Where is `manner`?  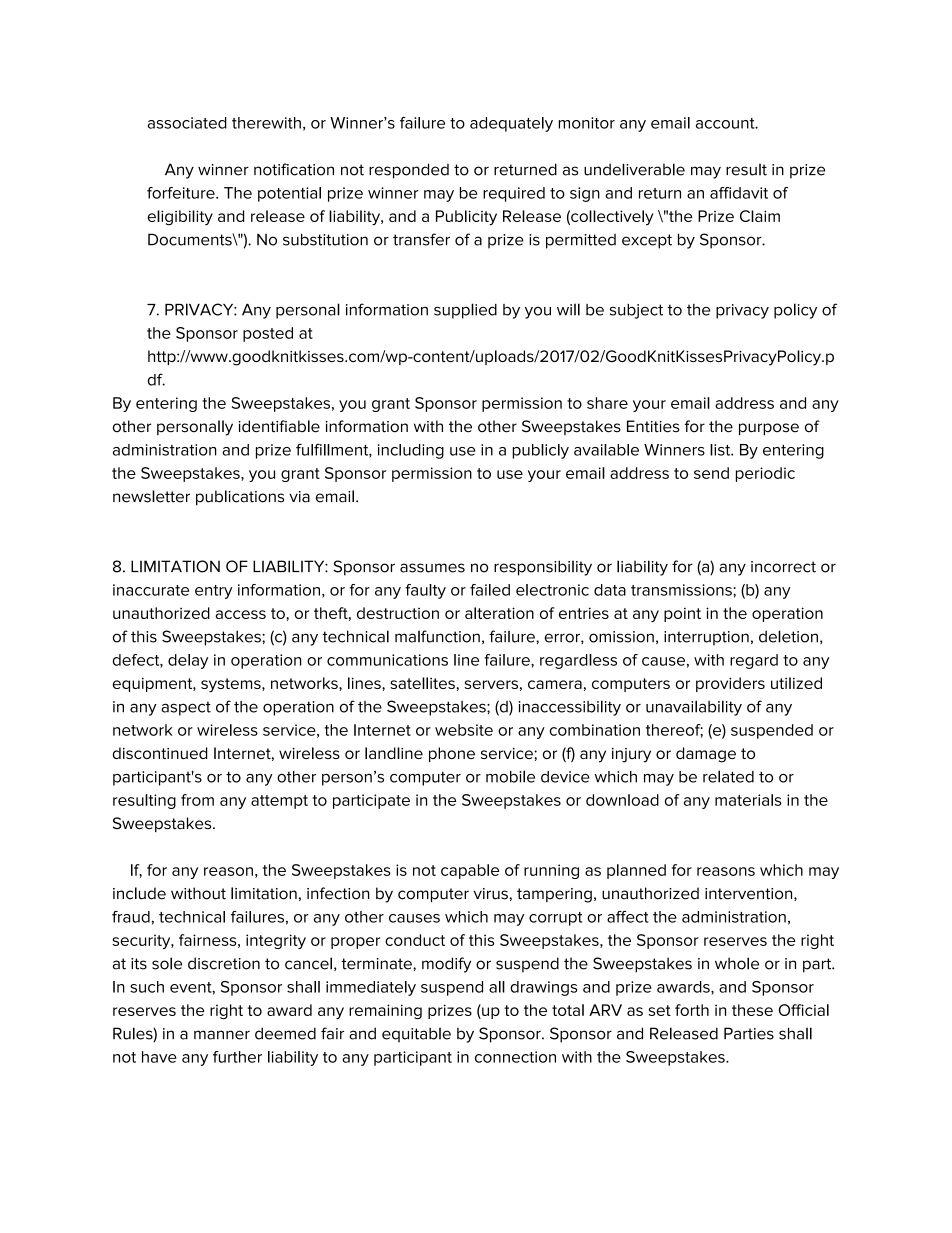
manner is located at coordinates (222, 1035).
